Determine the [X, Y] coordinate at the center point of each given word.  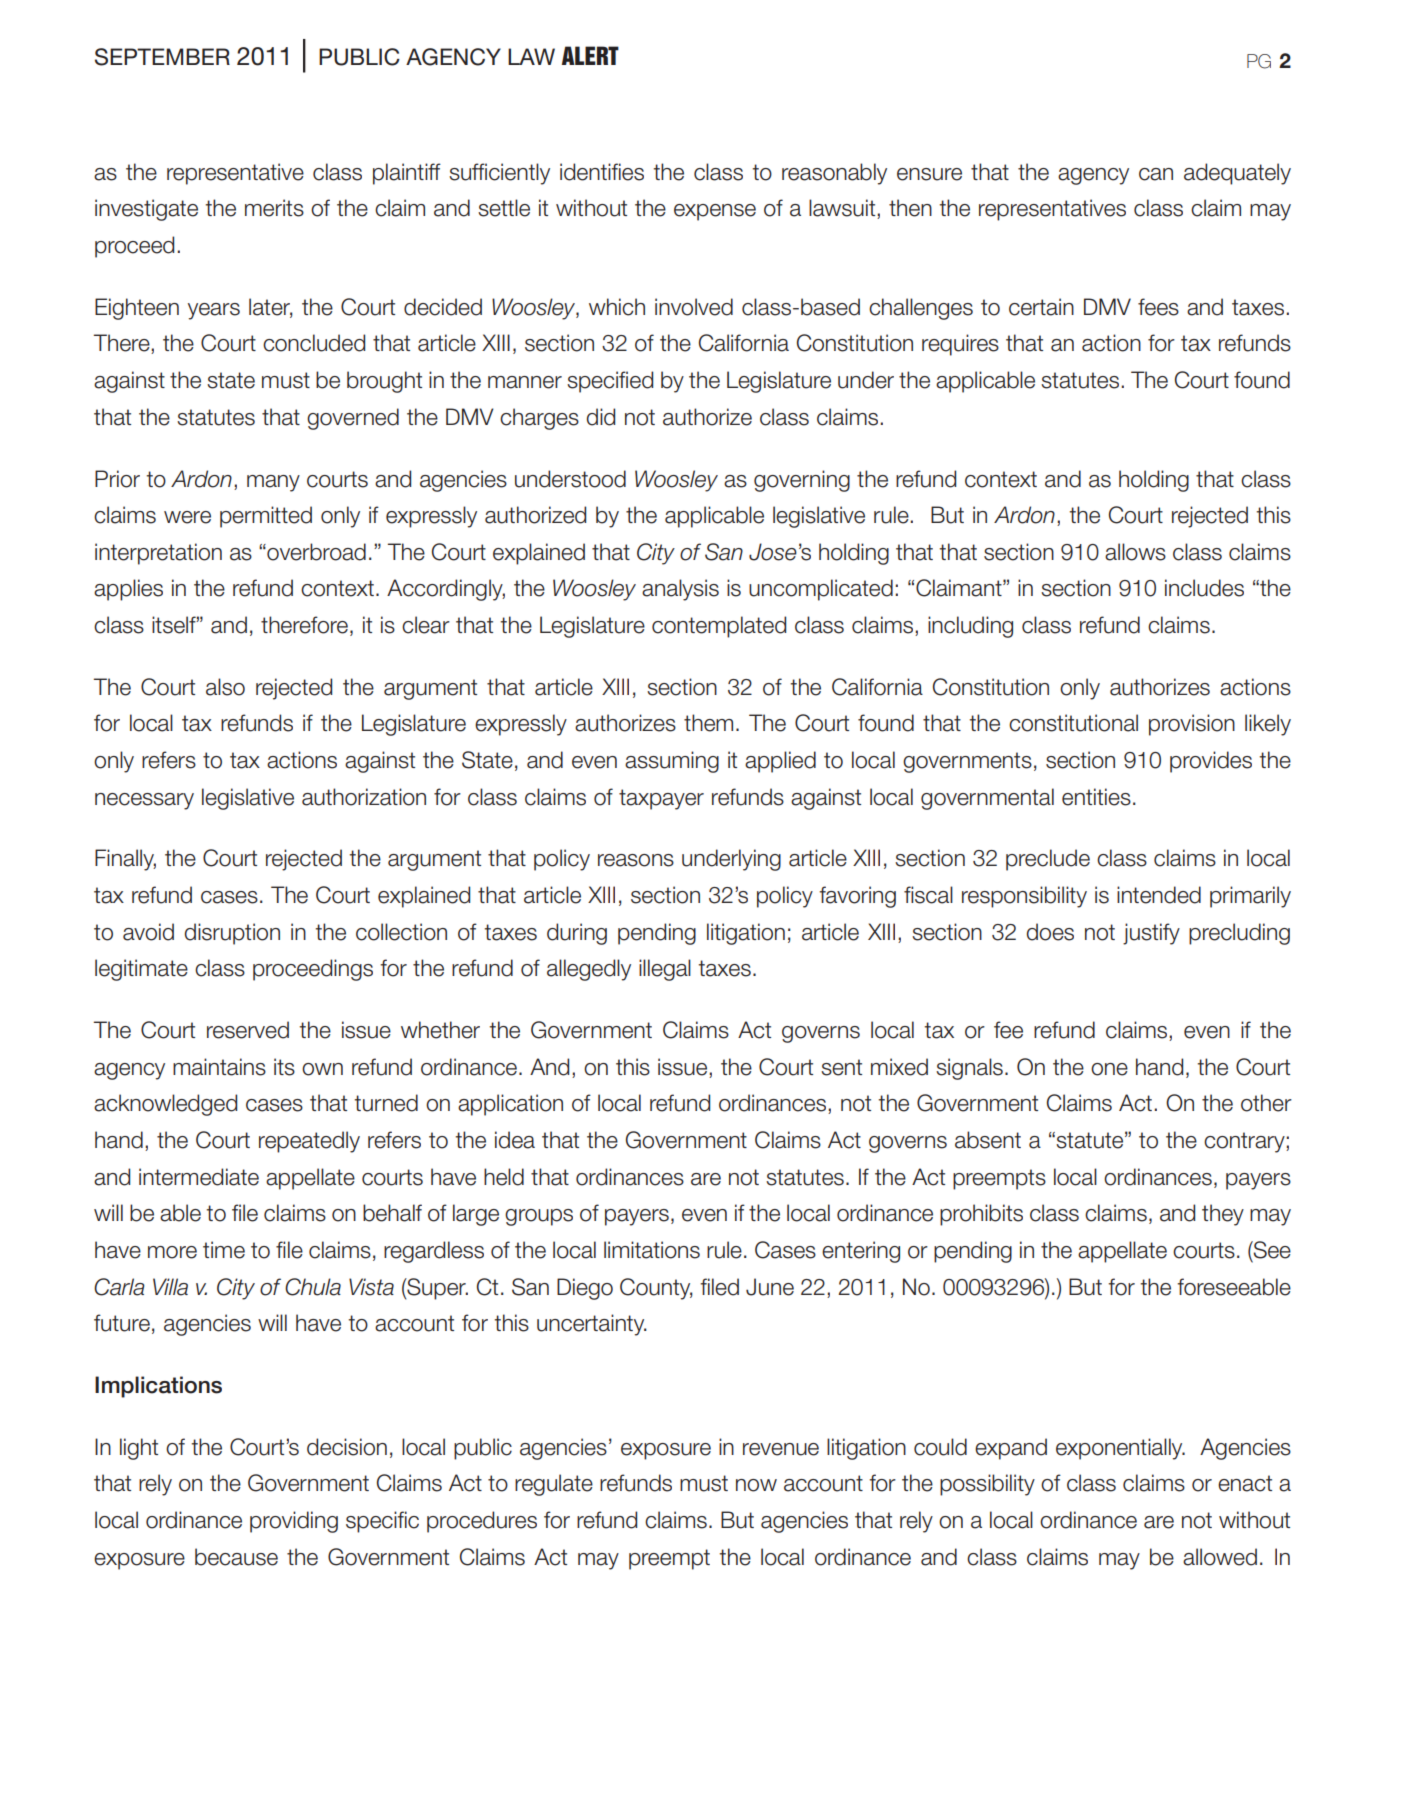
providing [294, 1522]
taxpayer [661, 799]
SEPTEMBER [162, 57]
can [1156, 174]
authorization [364, 797]
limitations [652, 1250]
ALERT [590, 55]
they [1223, 1215]
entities [1096, 797]
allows [1135, 552]
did [601, 417]
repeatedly [309, 1142]
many [273, 483]
